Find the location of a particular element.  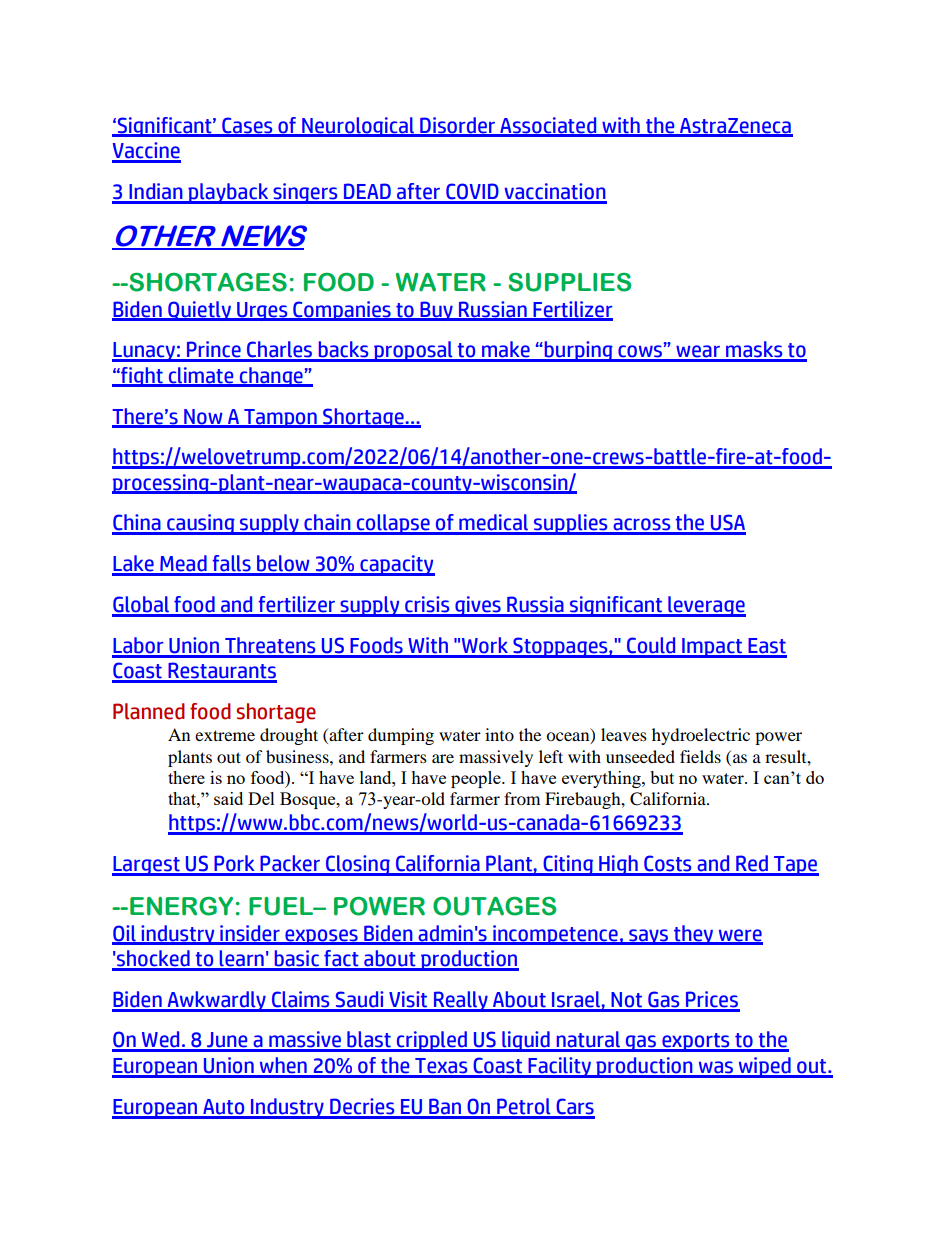

Awkwardly is located at coordinates (216, 1001).
